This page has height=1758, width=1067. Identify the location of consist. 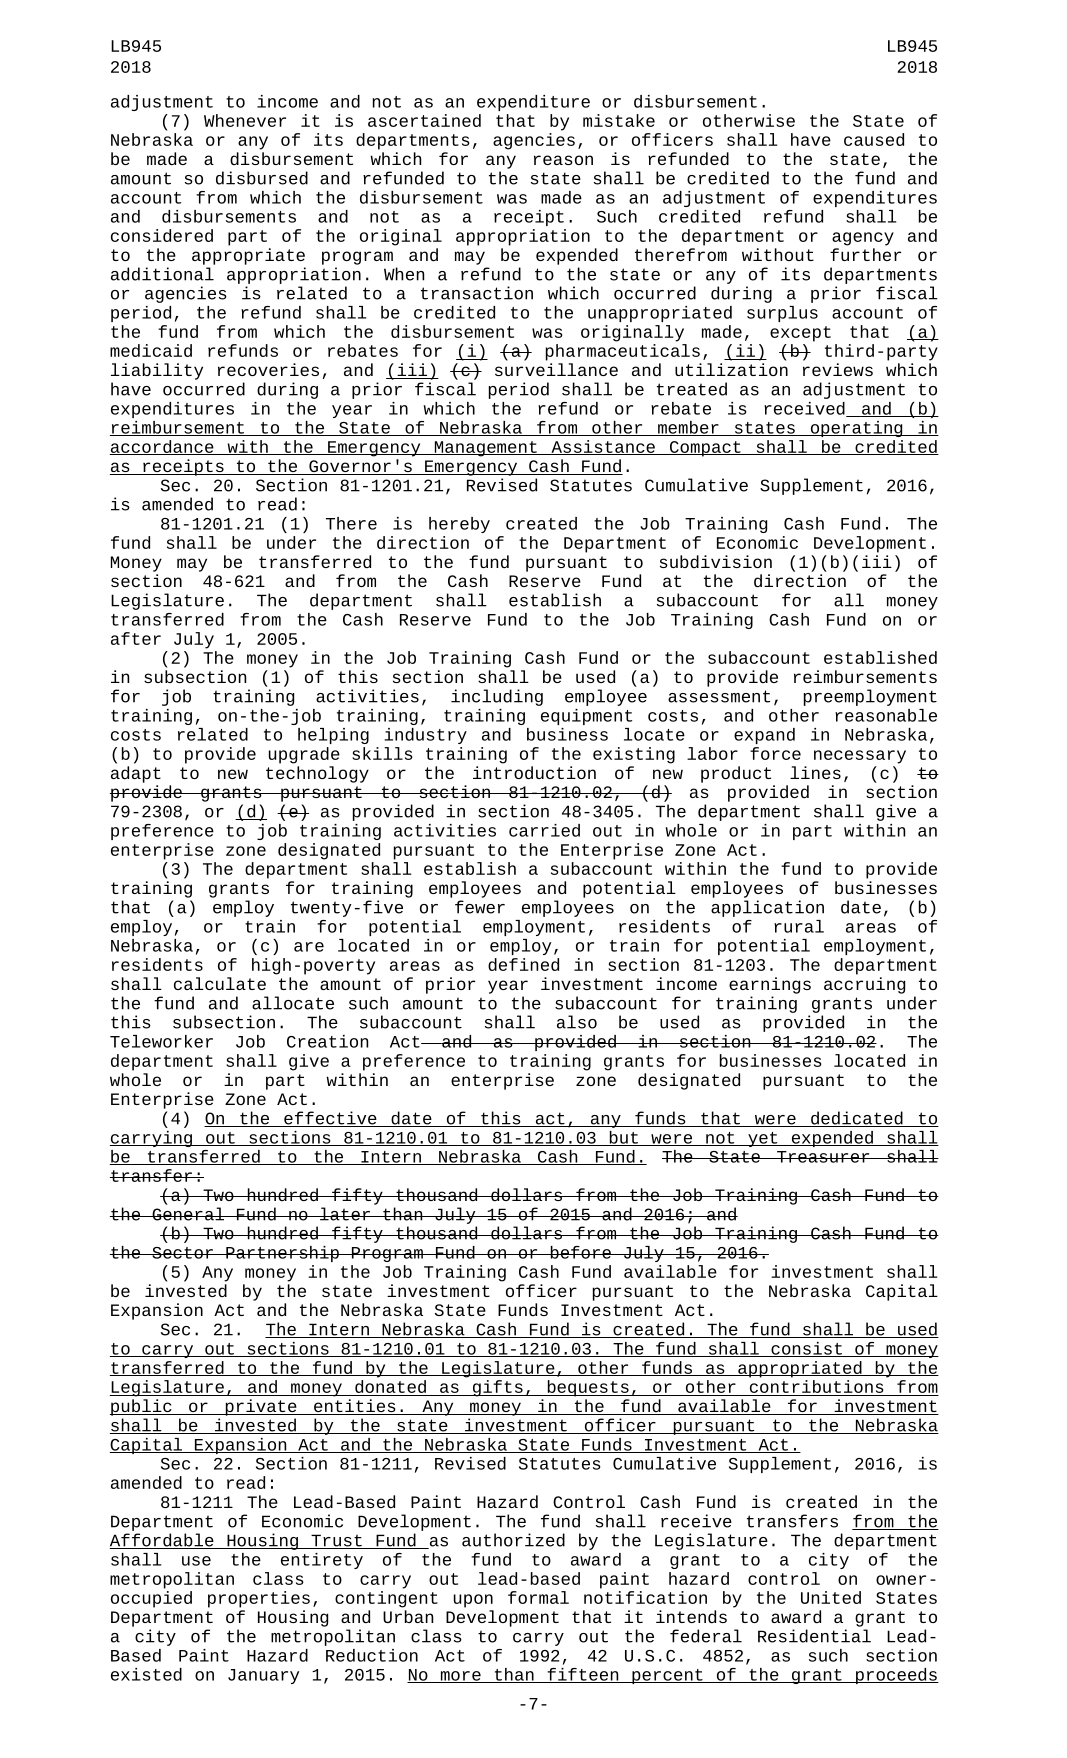
(806, 1349).
